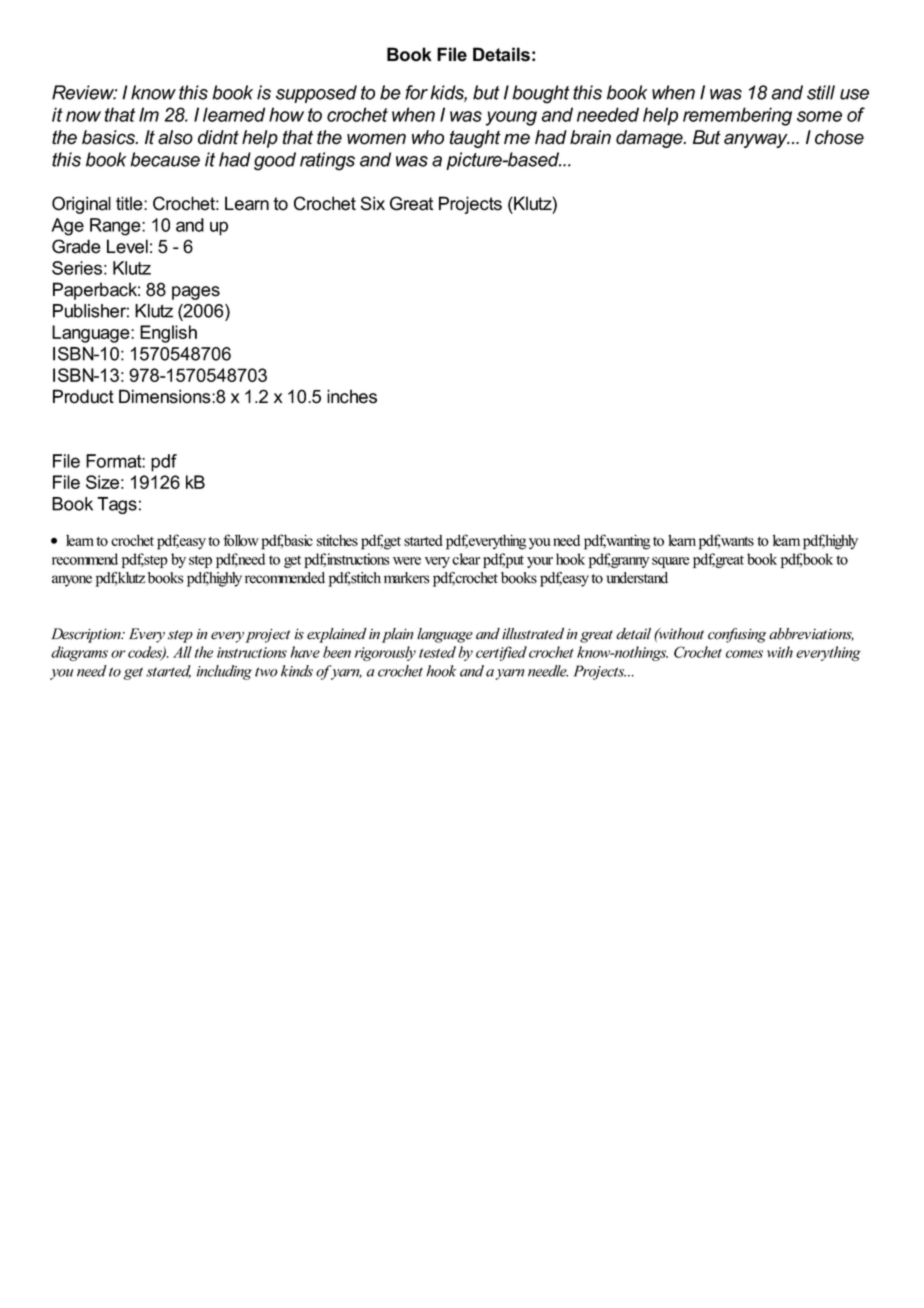  I want to click on square, so click(670, 562).
